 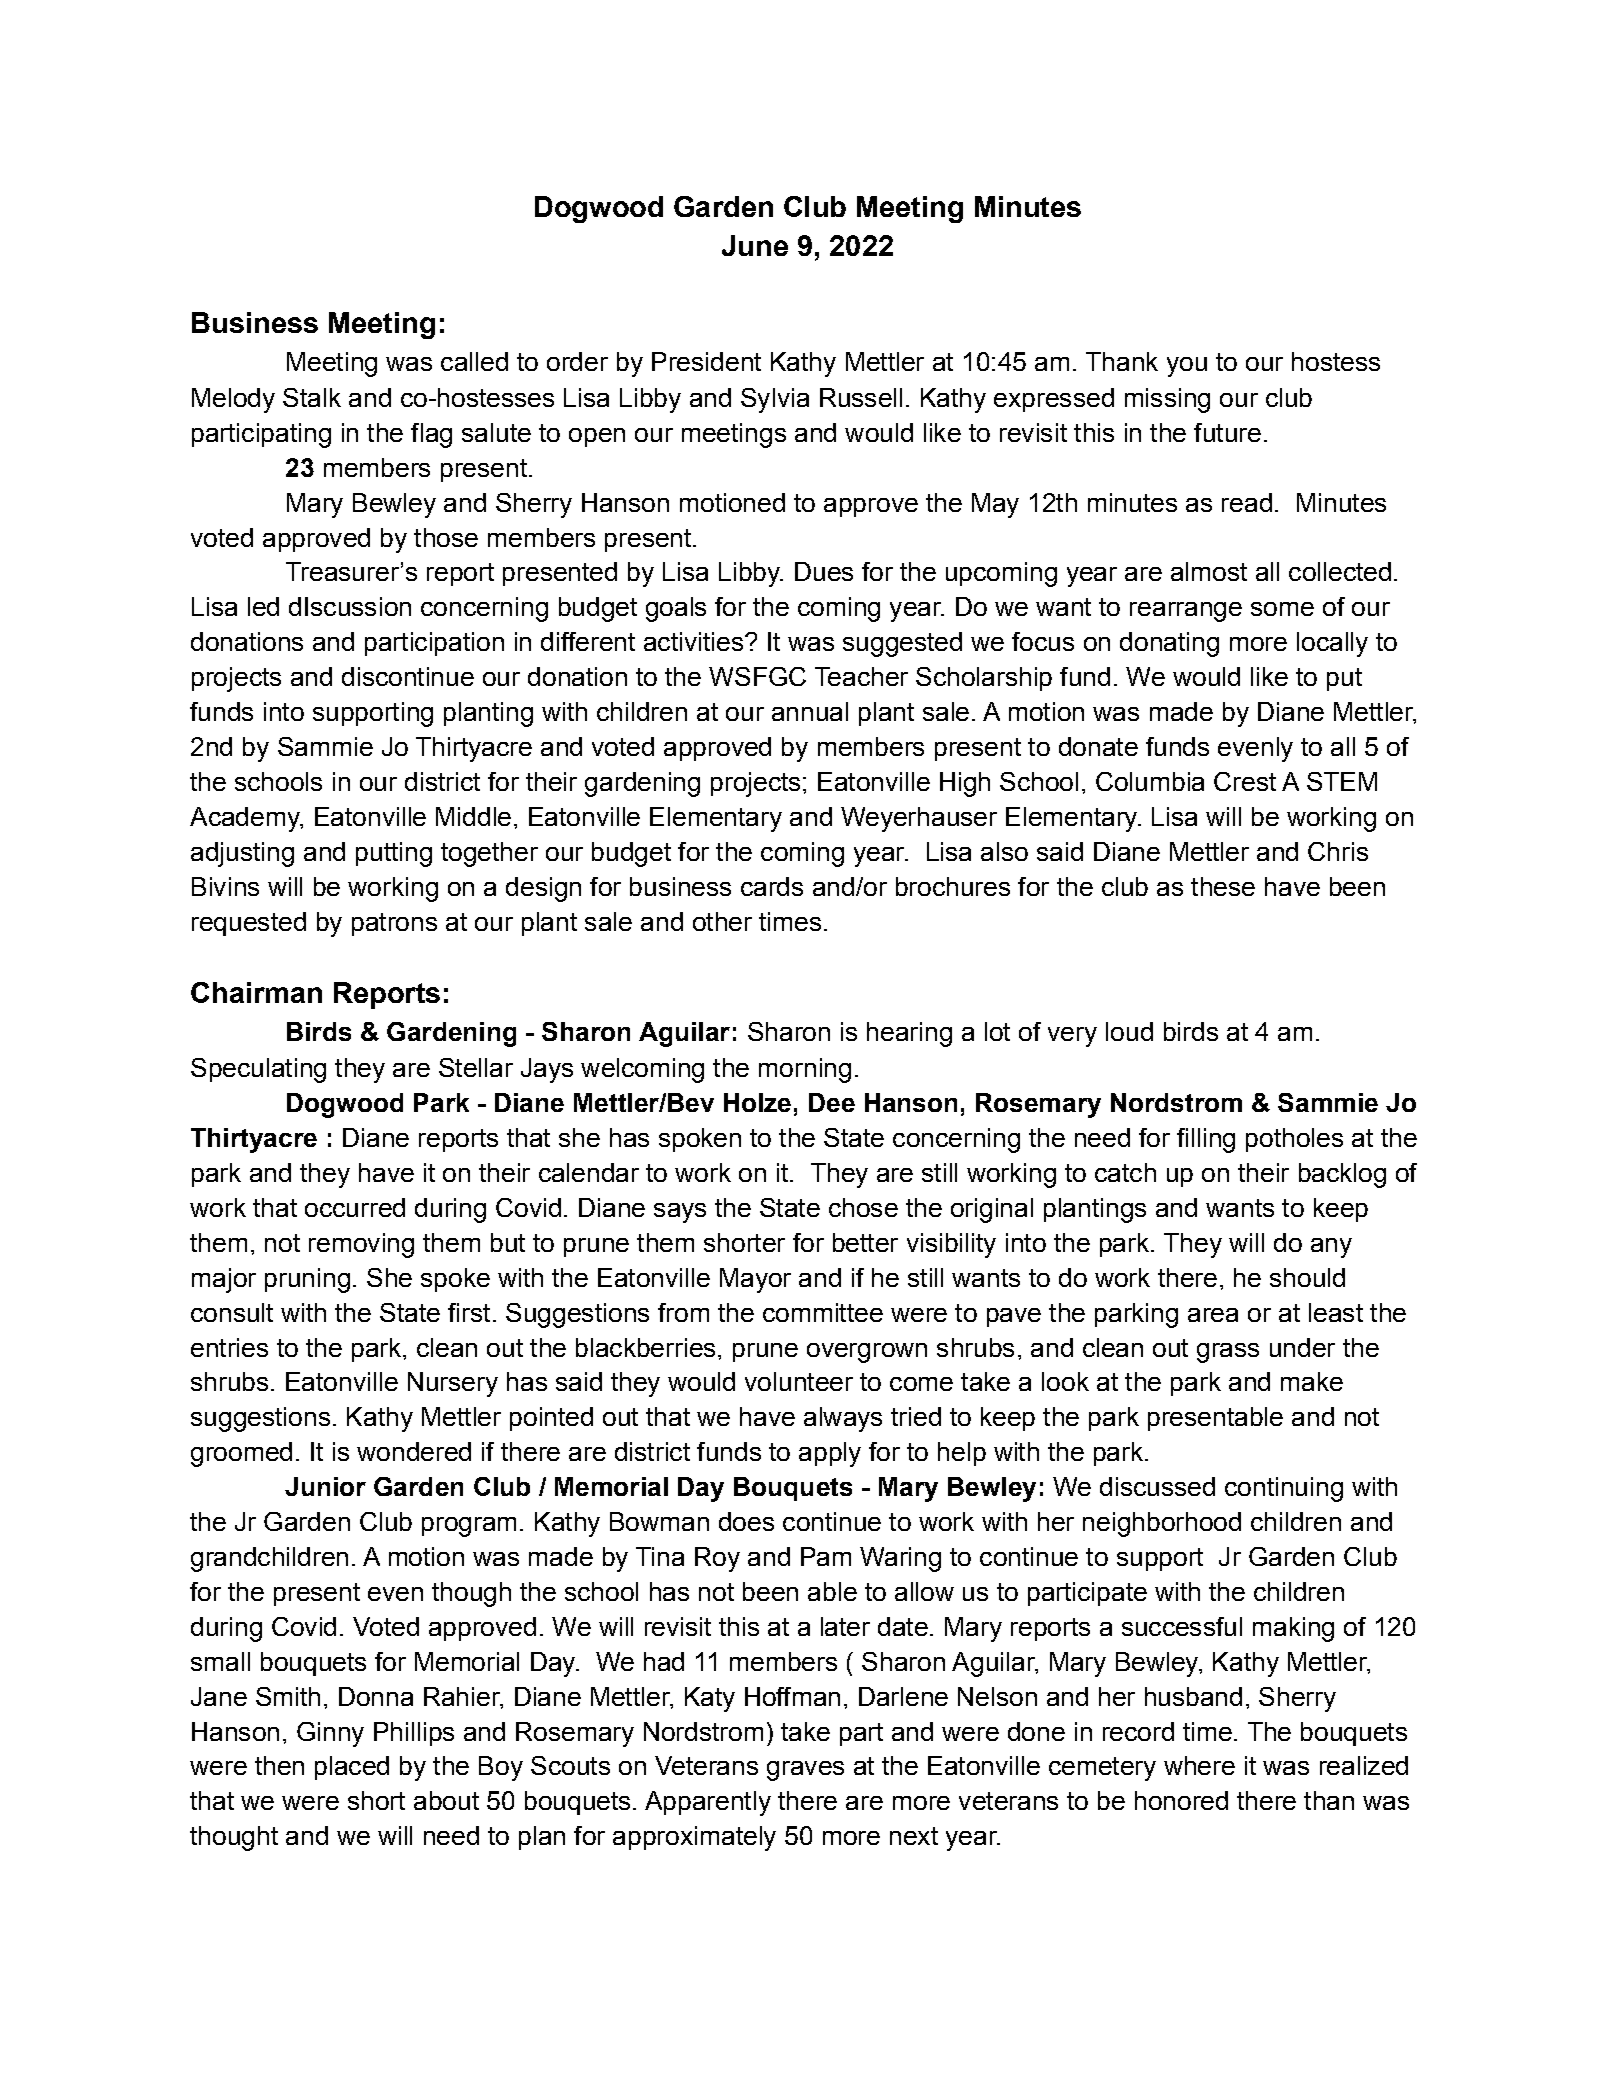 I want to click on area, so click(x=1213, y=1315).
